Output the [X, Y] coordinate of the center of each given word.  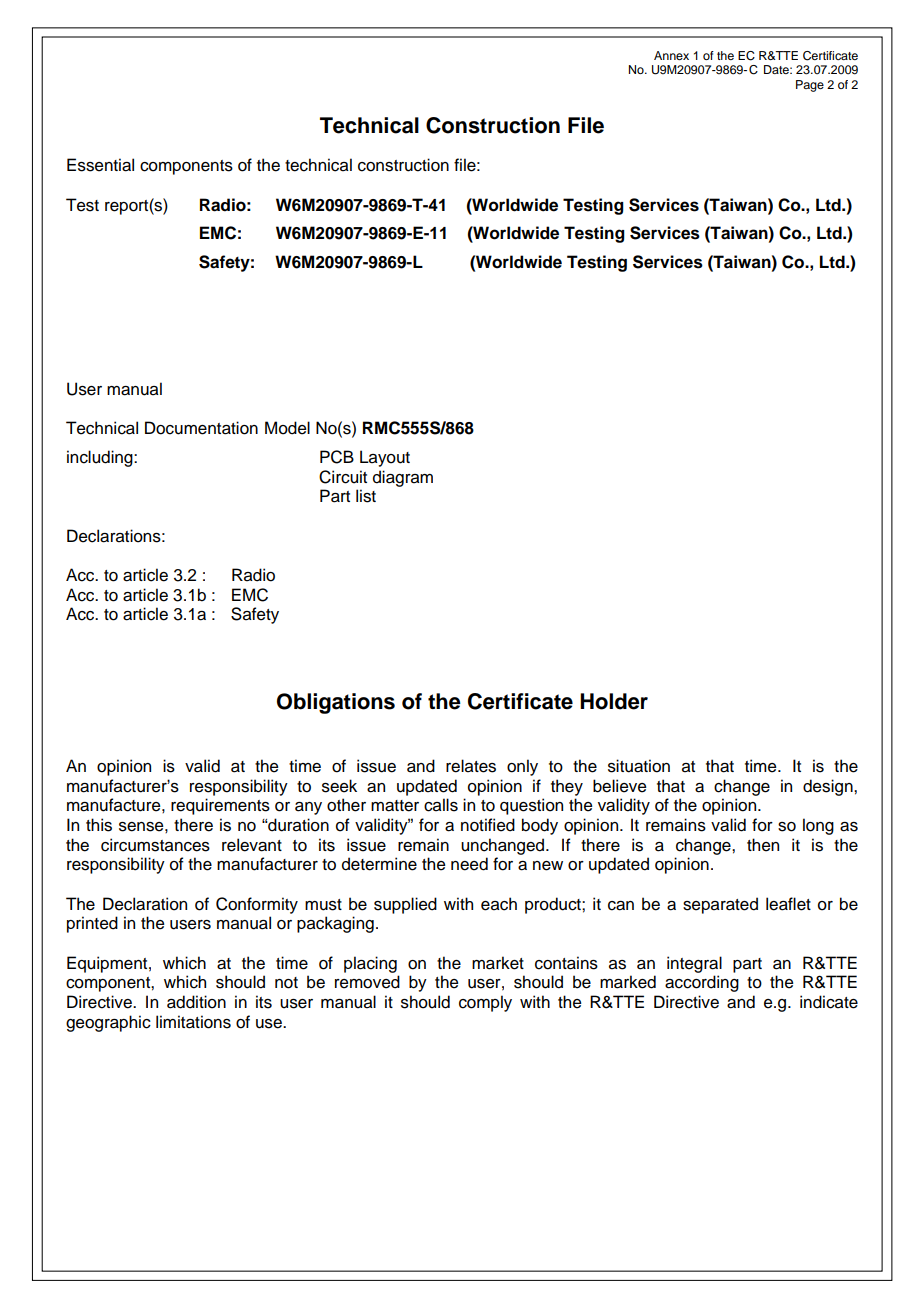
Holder [614, 701]
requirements [220, 806]
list [366, 496]
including [101, 458]
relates [471, 766]
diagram [403, 478]
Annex [671, 55]
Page [810, 86]
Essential [100, 165]
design [829, 787]
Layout [385, 458]
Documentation [201, 428]
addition [196, 1002]
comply [485, 1003]
